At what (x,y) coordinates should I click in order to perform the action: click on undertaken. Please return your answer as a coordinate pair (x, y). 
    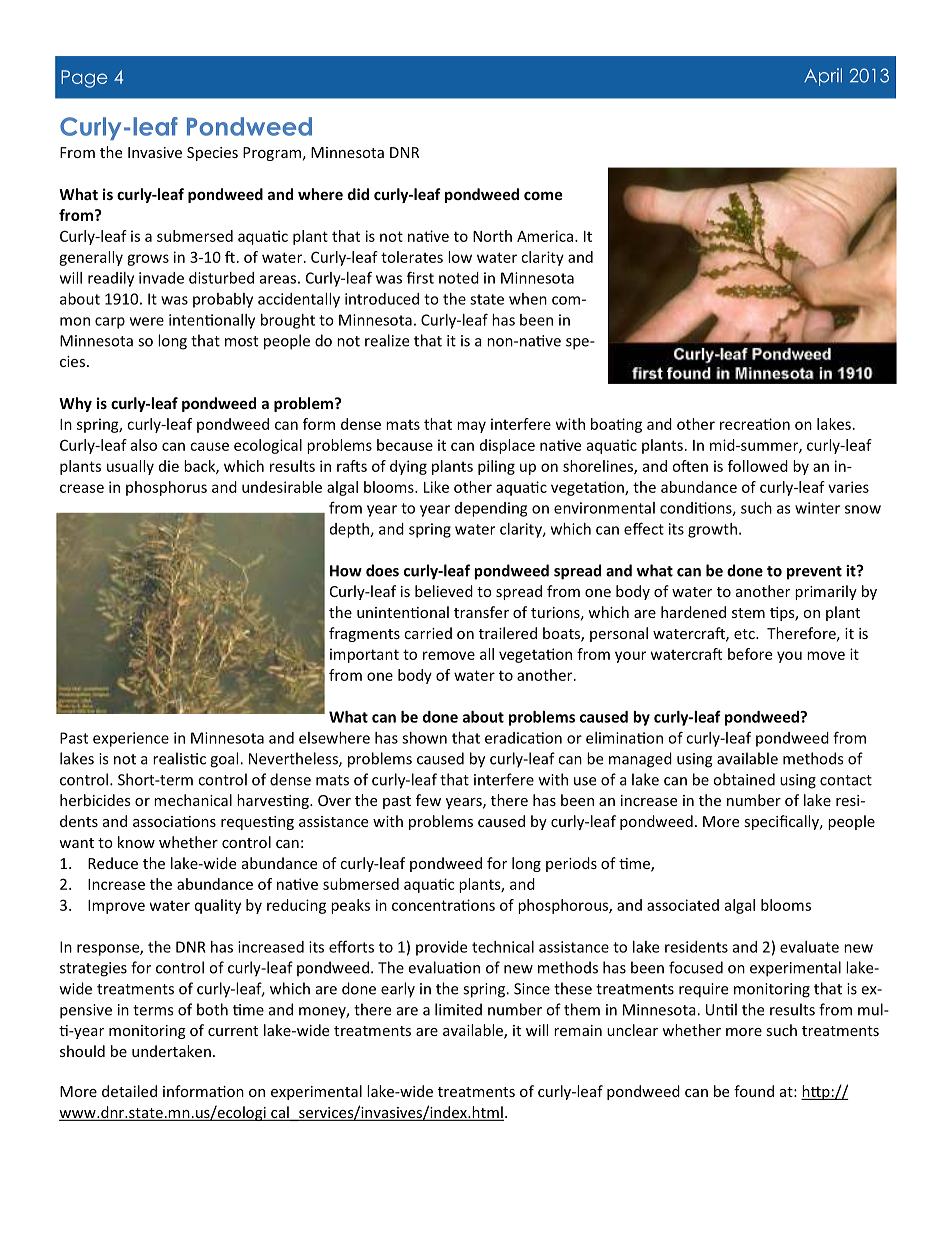
    Looking at the image, I should click on (171, 1051).
